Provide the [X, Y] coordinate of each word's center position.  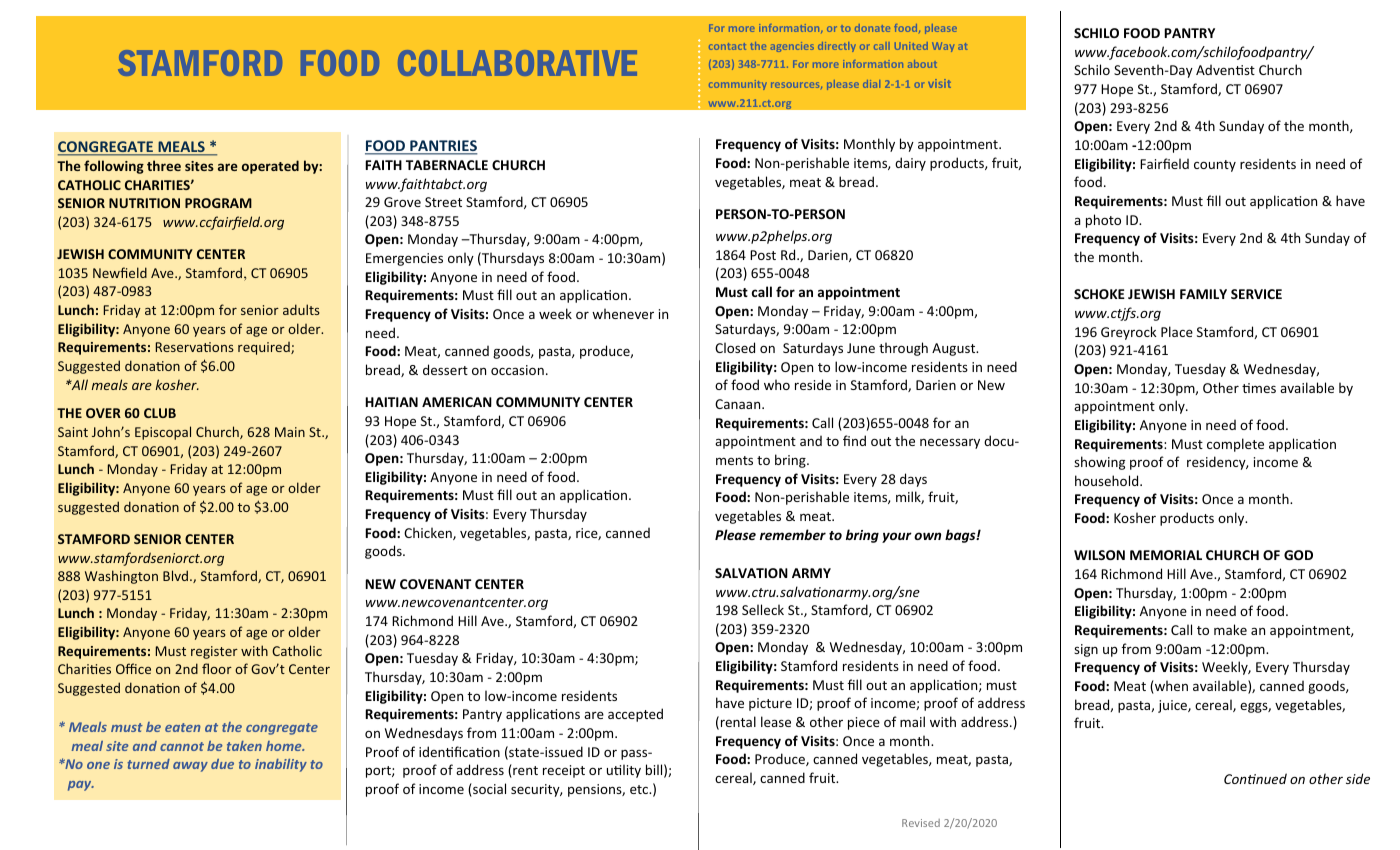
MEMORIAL [1166, 555]
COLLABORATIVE [517, 63]
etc [640, 789]
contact [727, 46]
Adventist [1225, 70]
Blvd [177, 575]
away [190, 767]
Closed [735, 347]
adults [301, 309]
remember [793, 534]
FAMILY [1203, 294]
